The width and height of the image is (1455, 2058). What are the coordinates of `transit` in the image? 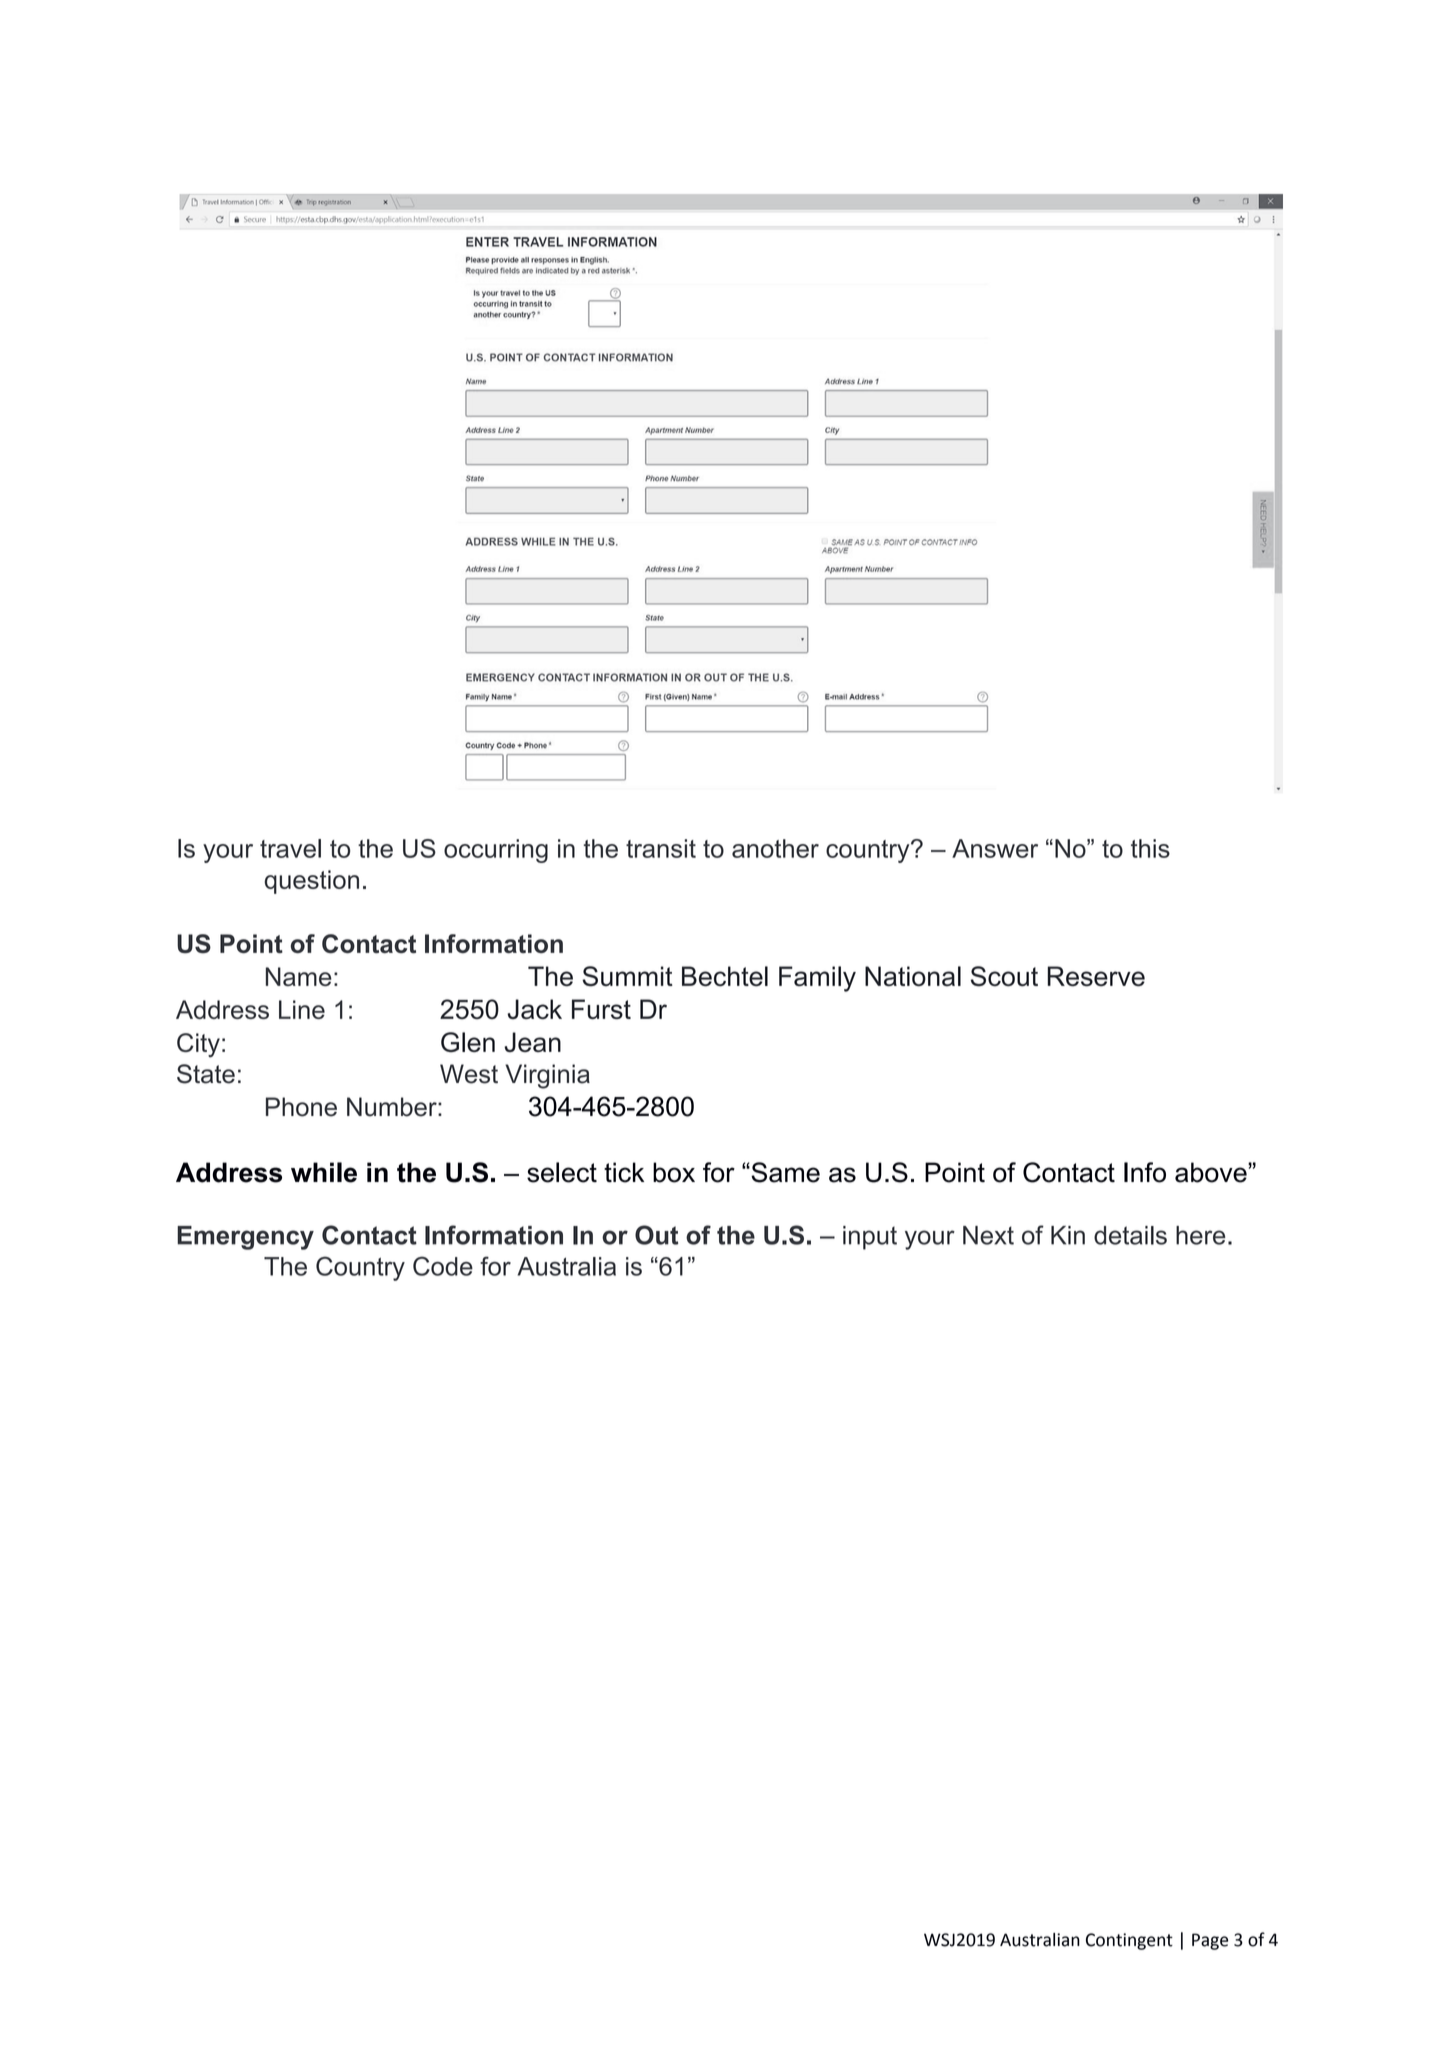 It's located at (661, 848).
